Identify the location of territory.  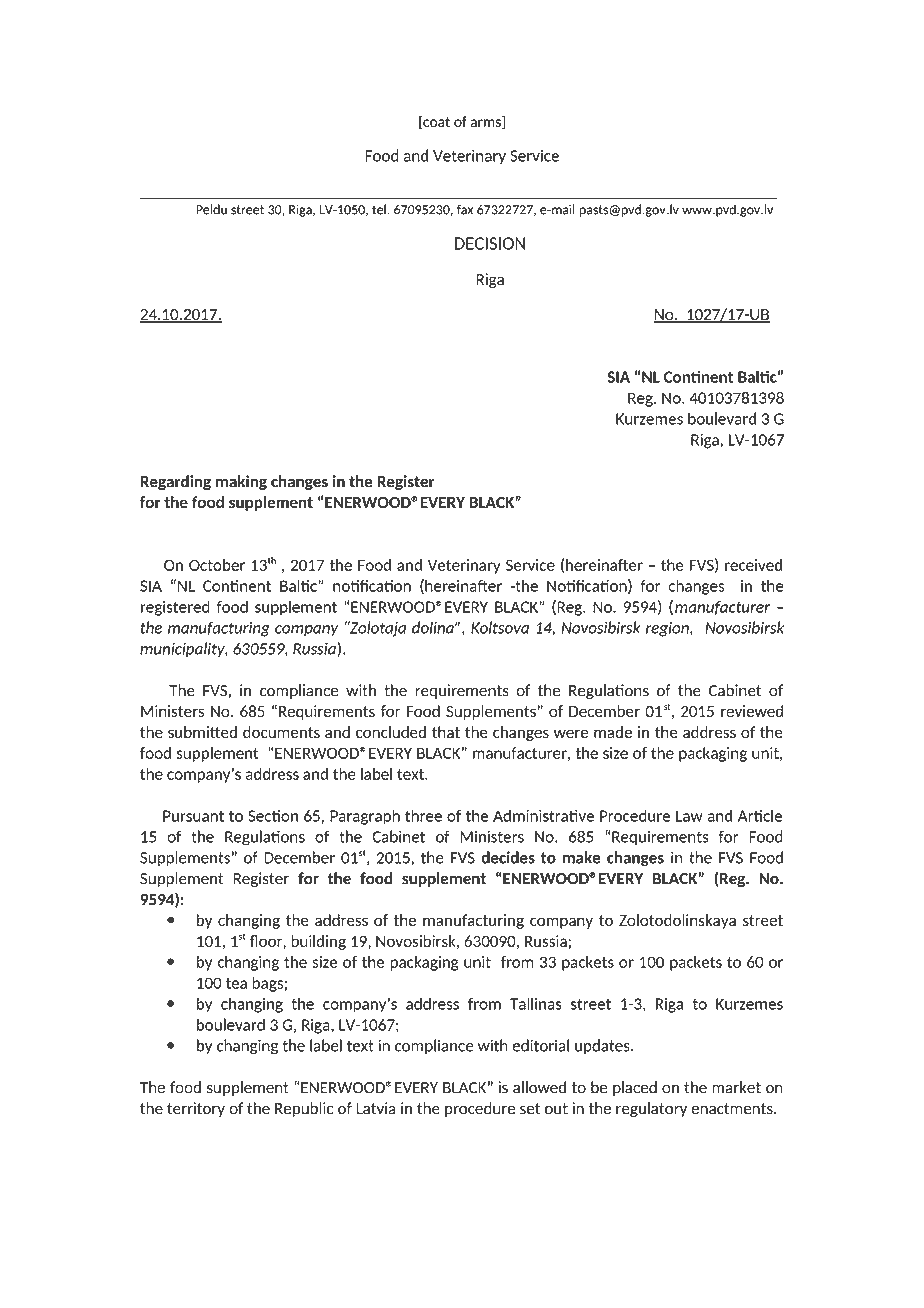
(196, 1109).
